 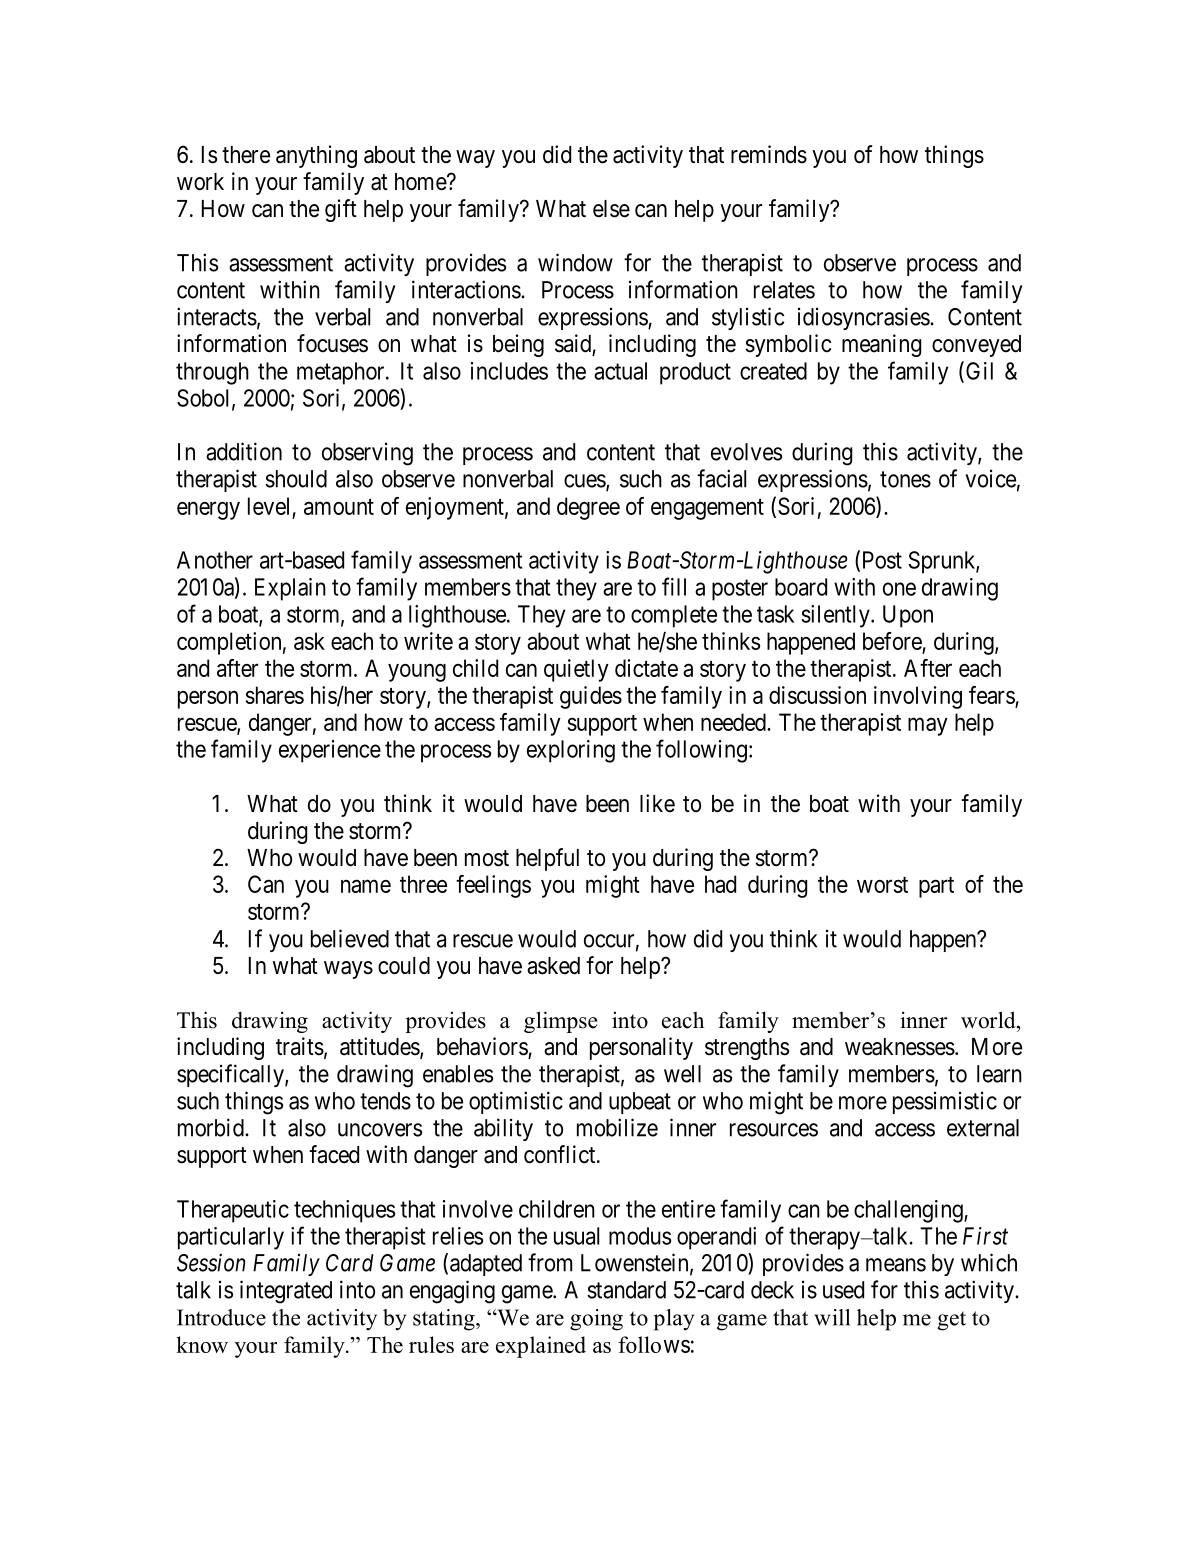 What do you see at coordinates (296, 479) in the image?
I see `should` at bounding box center [296, 479].
